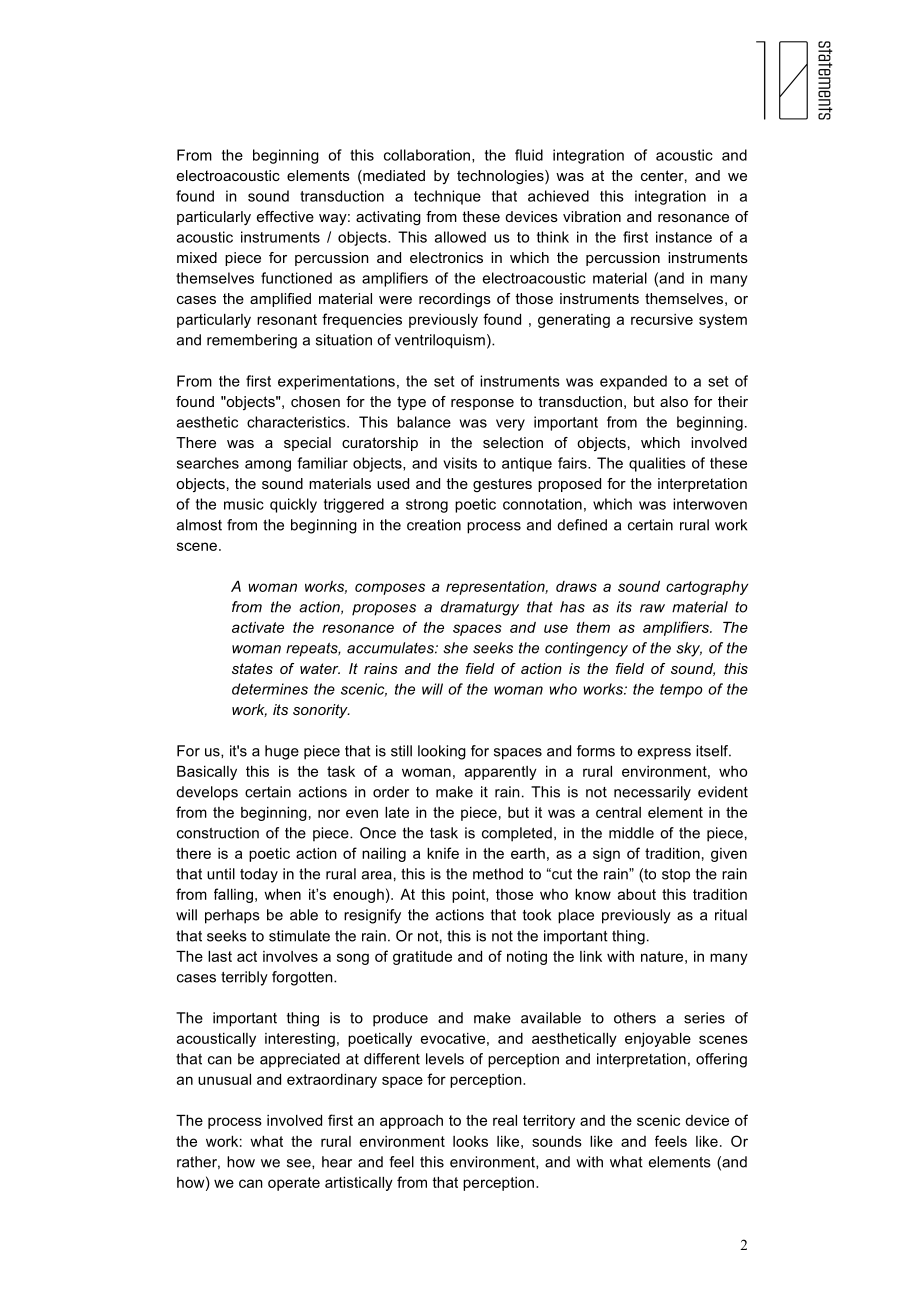  What do you see at coordinates (252, 668) in the image?
I see `states` at bounding box center [252, 668].
